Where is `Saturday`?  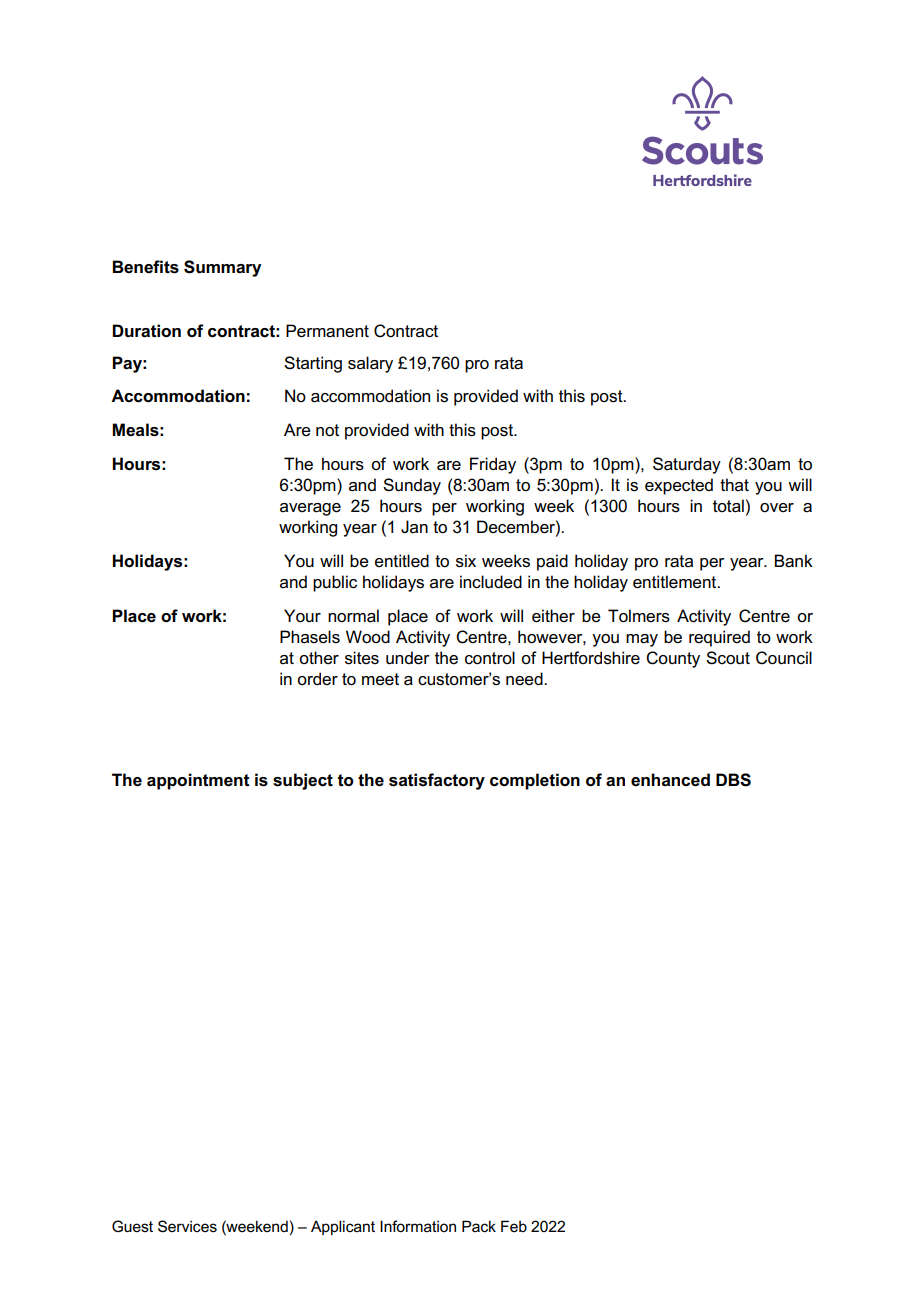 Saturday is located at coordinates (687, 465).
